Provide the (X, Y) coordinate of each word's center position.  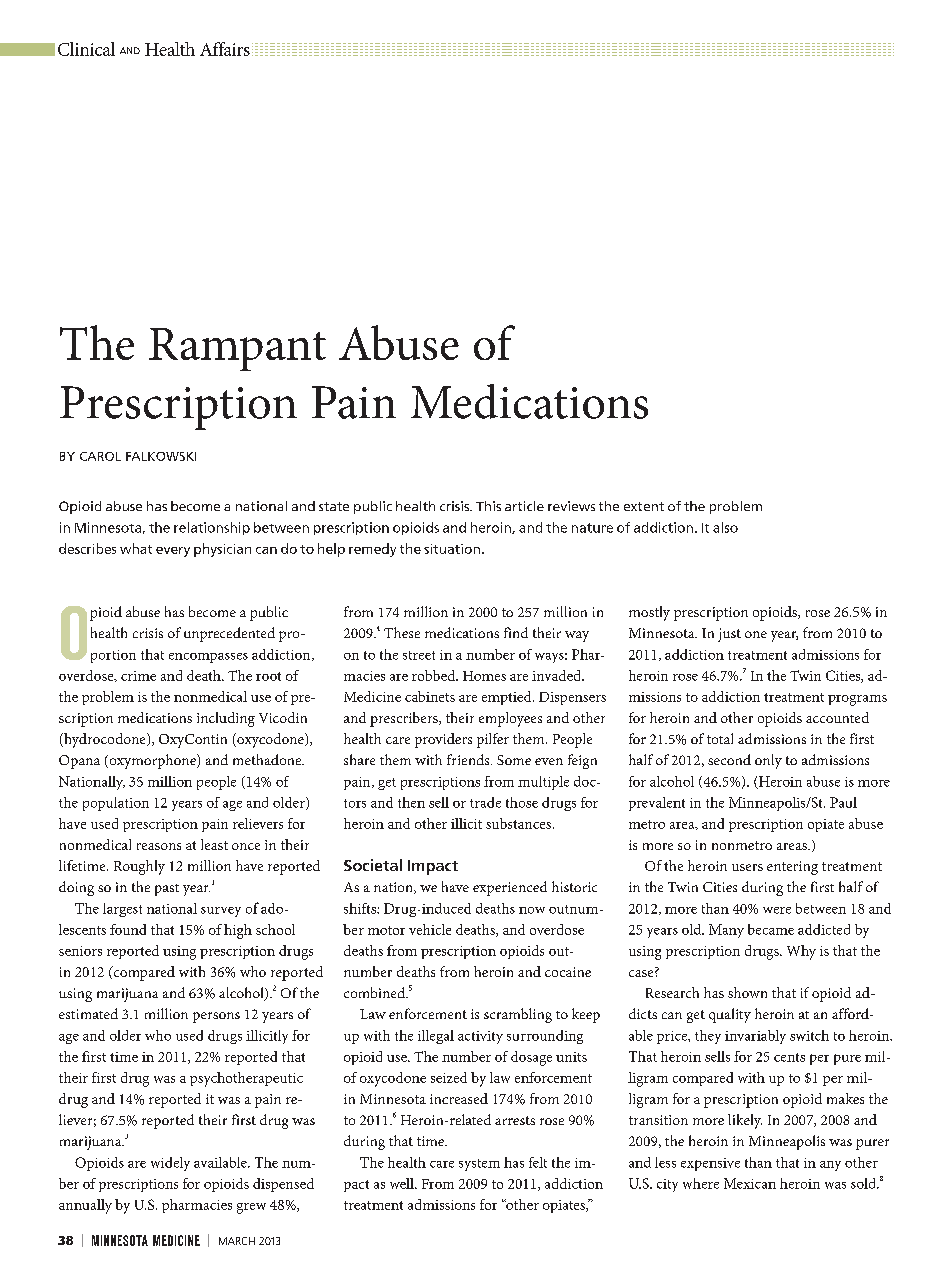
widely (170, 1164)
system (479, 1165)
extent (644, 506)
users (747, 867)
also (725, 527)
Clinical (86, 49)
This (488, 506)
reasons (159, 846)
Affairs (225, 49)
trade (485, 802)
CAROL (100, 456)
